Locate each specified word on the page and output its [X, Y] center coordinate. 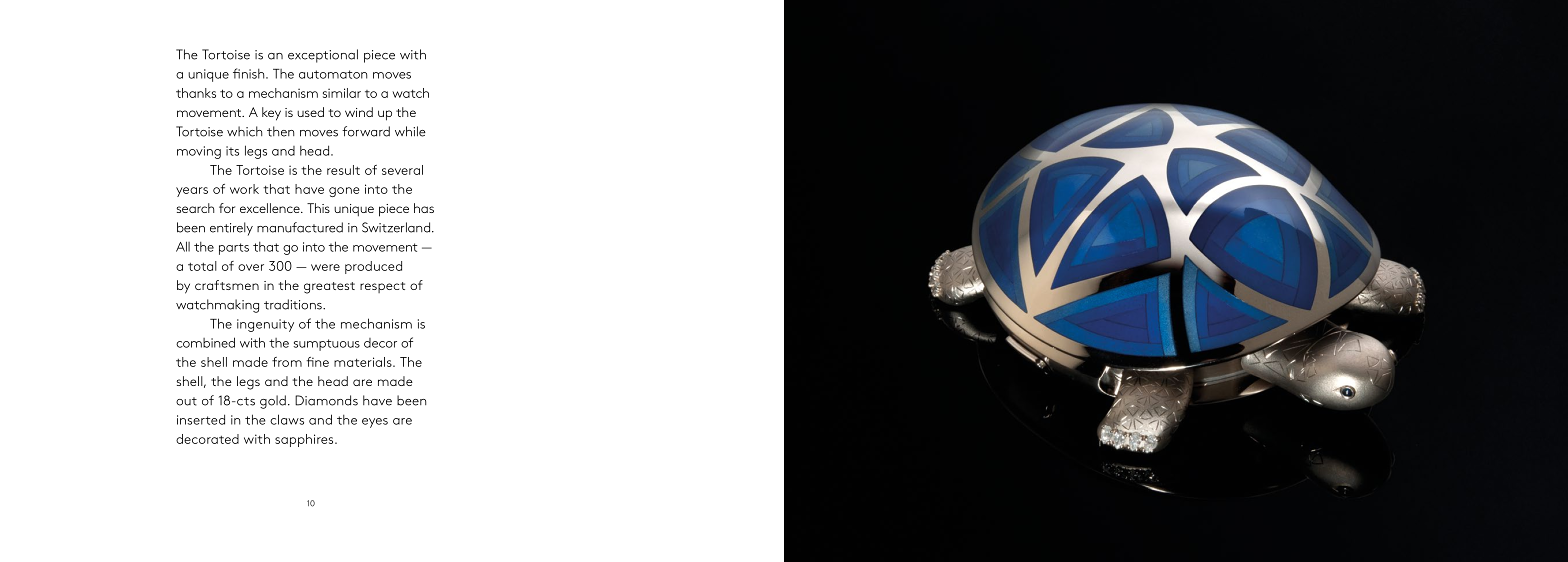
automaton [333, 74]
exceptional [323, 56]
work [244, 189]
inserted [201, 419]
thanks [196, 93]
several [402, 170]
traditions [294, 304]
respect [382, 287]
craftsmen [227, 285]
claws [287, 419]
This [318, 208]
